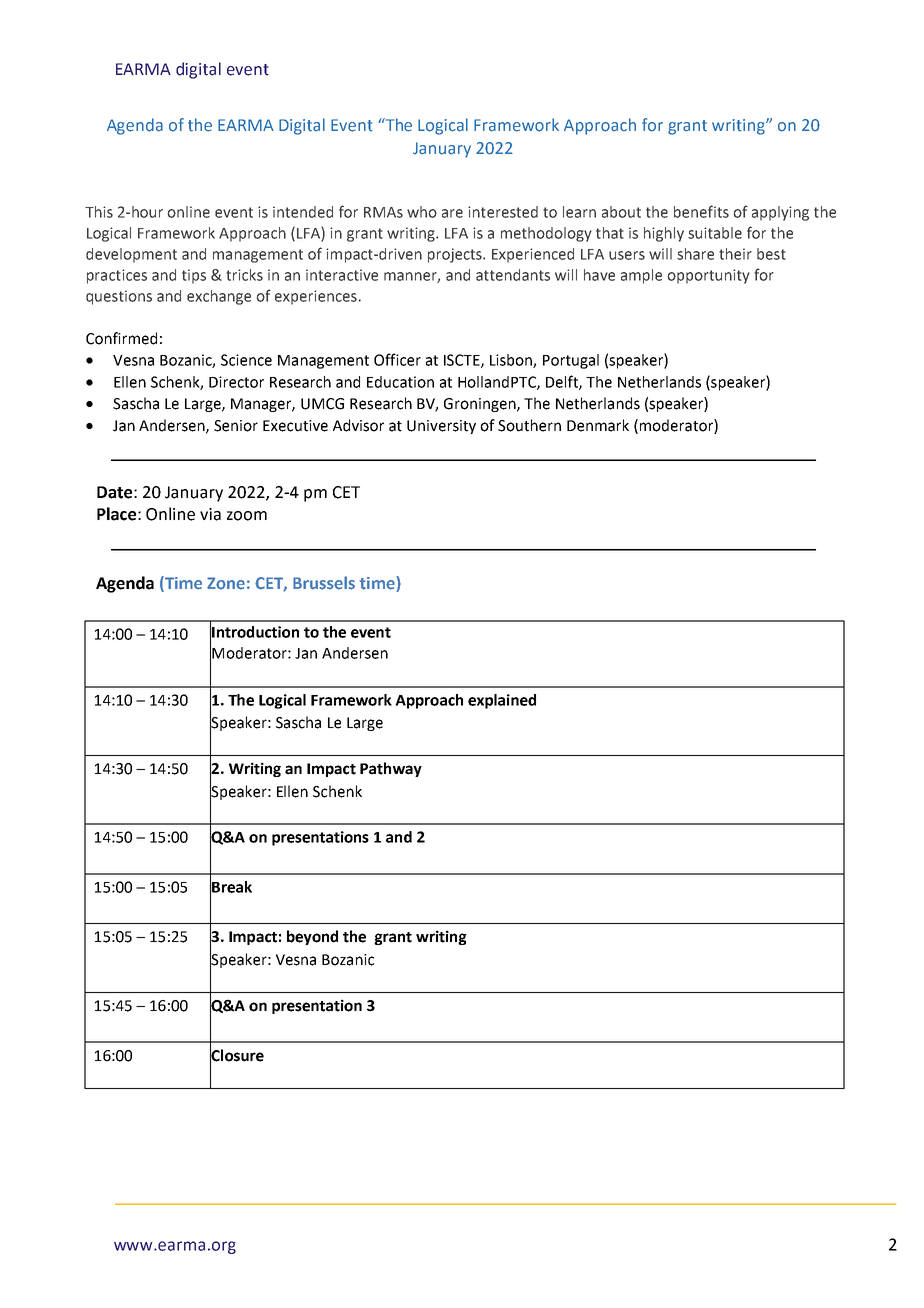 The image size is (924, 1308). What do you see at coordinates (237, 1055) in the document?
I see `Closure` at bounding box center [237, 1055].
